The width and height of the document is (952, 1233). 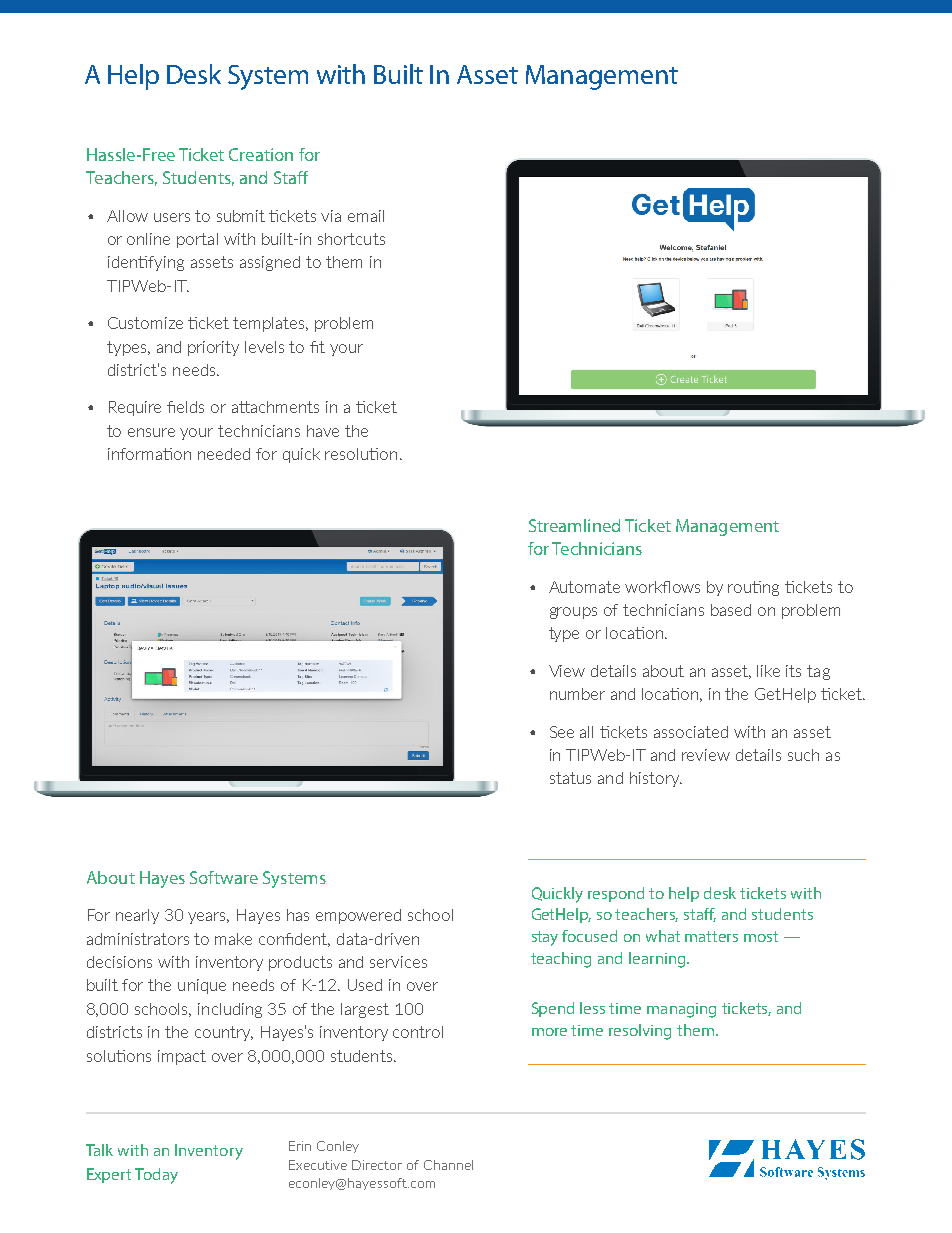 I want to click on Channel, so click(x=448, y=1165).
